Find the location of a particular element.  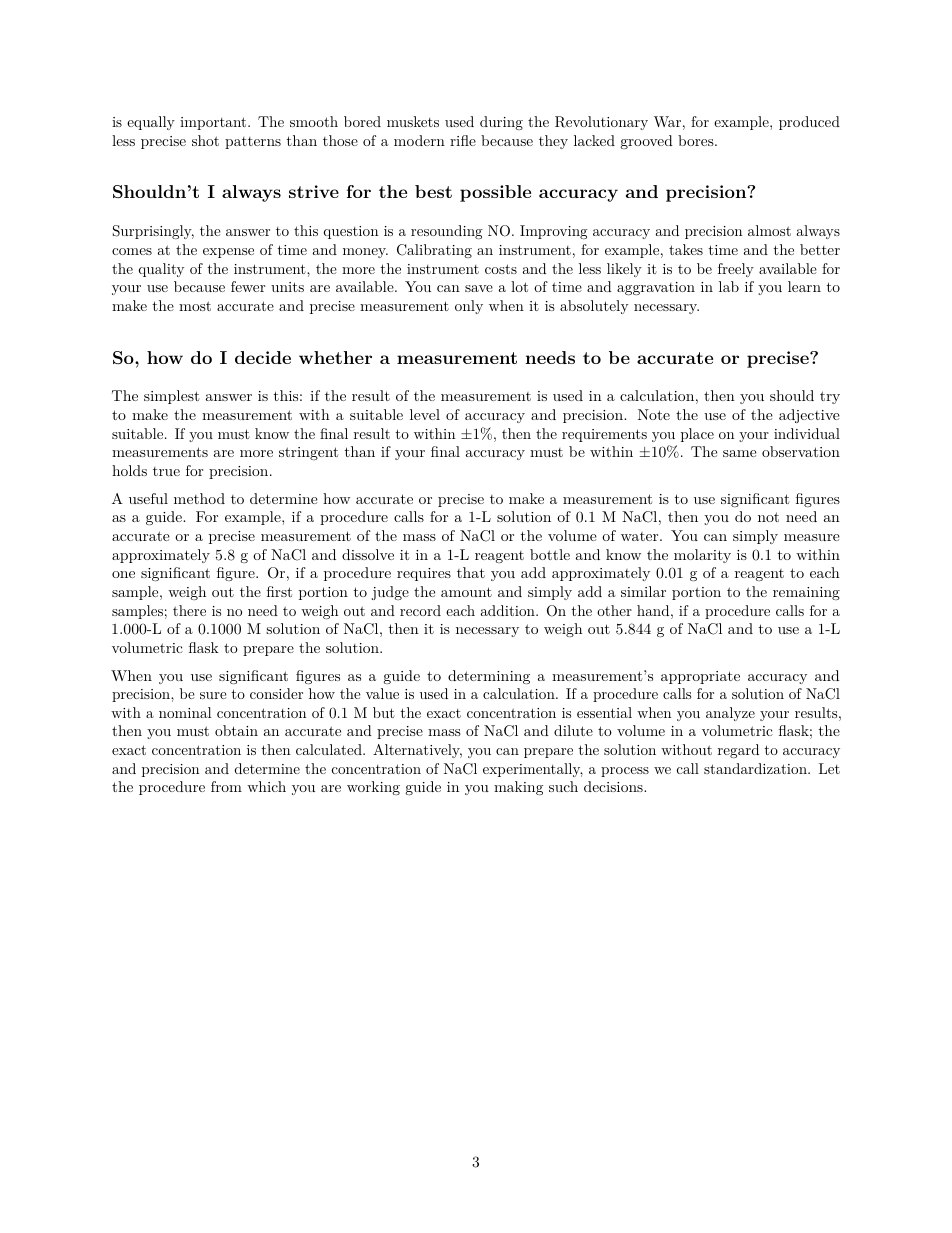

level is located at coordinates (425, 414).
